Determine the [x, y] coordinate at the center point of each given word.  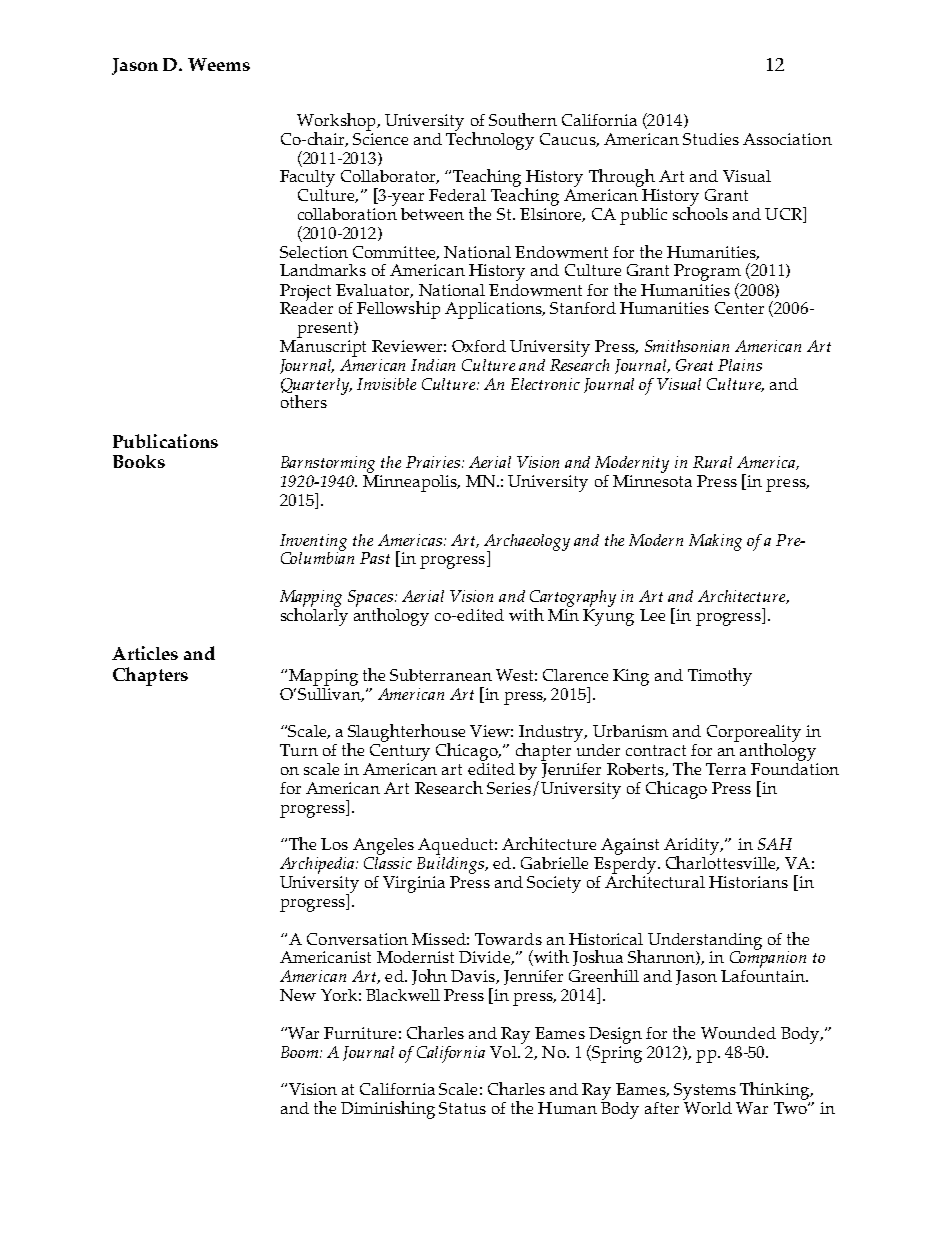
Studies [711, 139]
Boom [299, 1052]
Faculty [307, 178]
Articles [145, 653]
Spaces [372, 599]
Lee [652, 615]
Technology [490, 139]
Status [462, 1108]
